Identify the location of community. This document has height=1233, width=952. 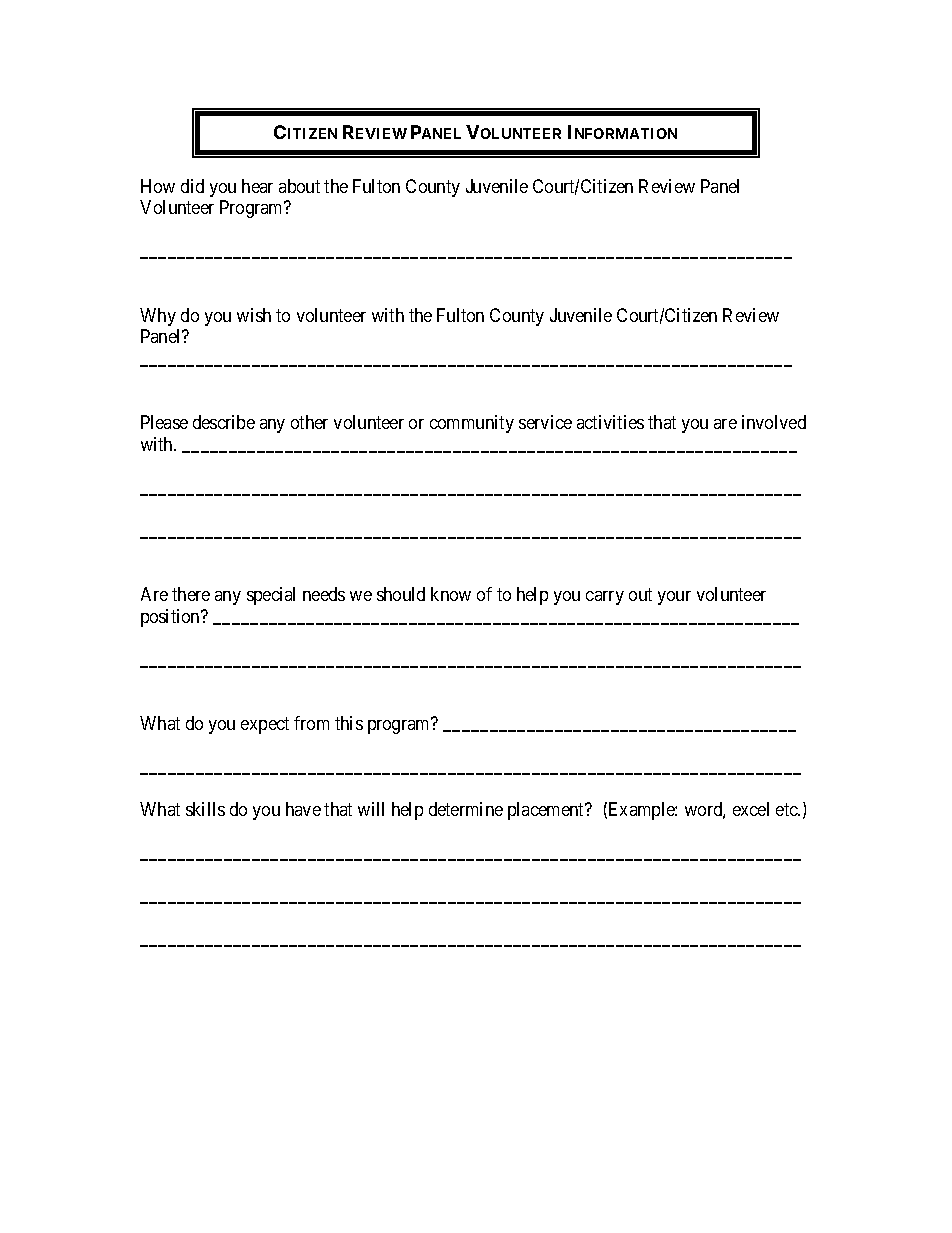
(472, 424).
